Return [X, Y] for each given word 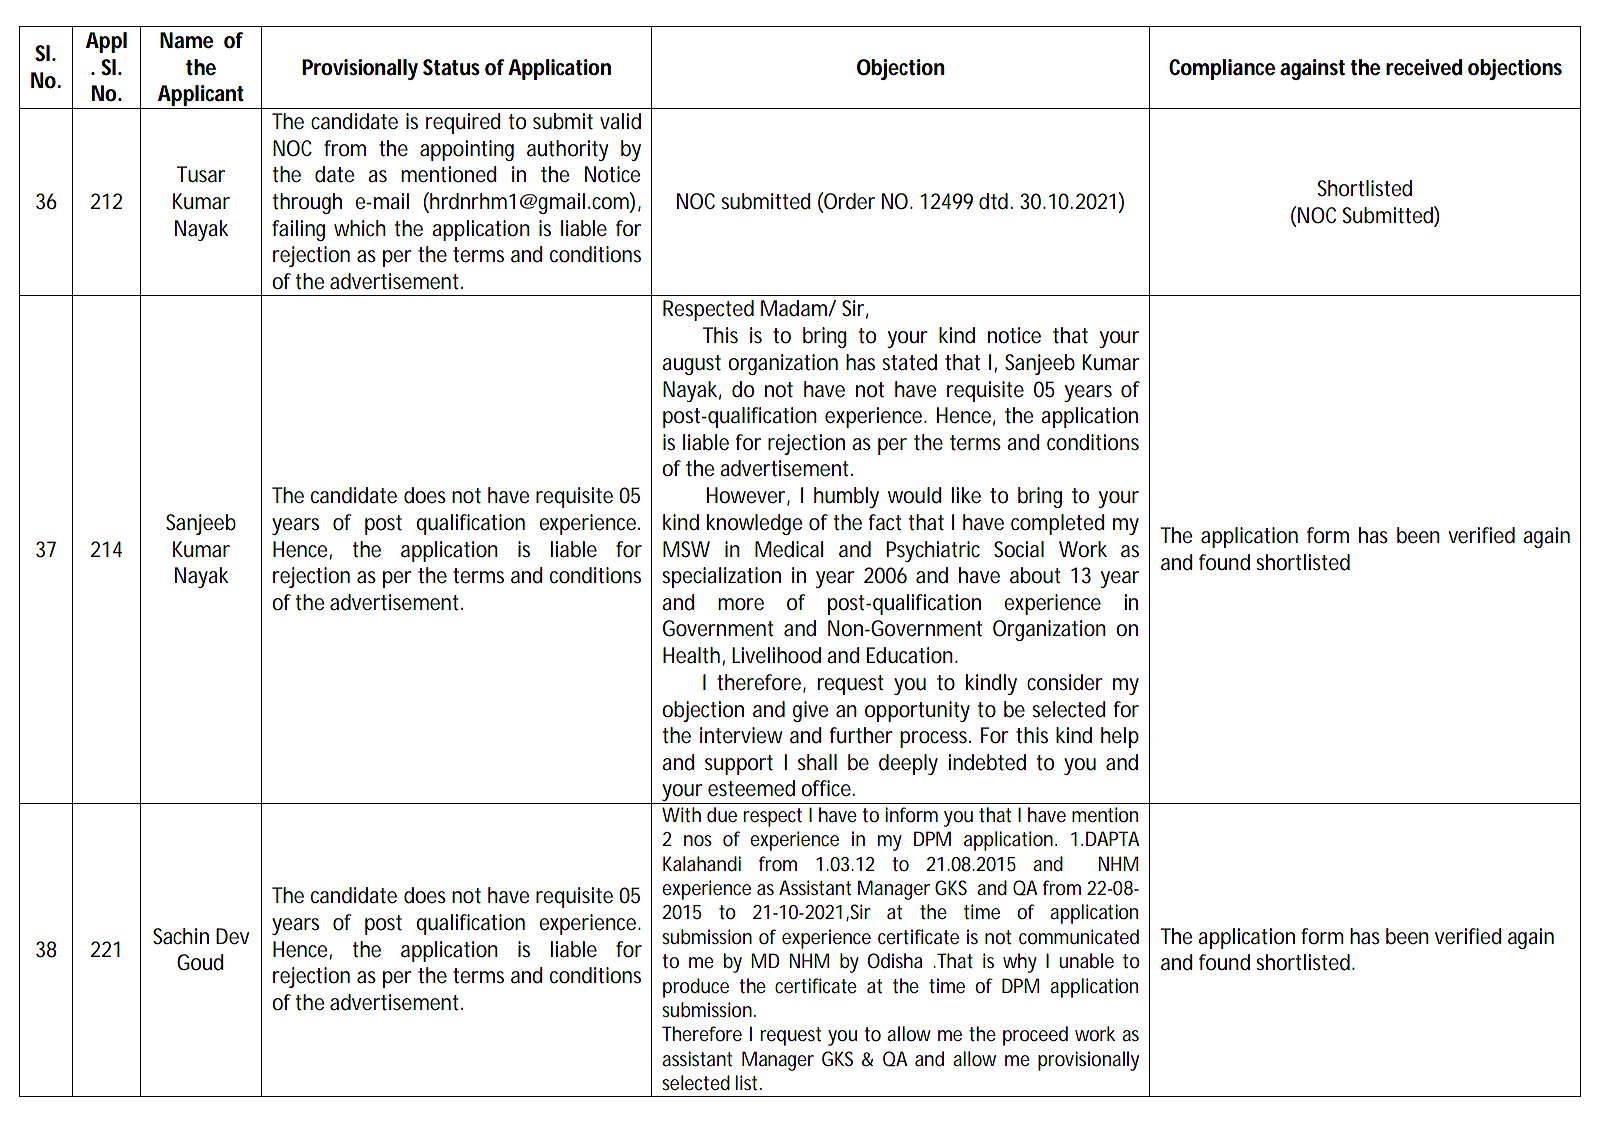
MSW [686, 549]
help [1120, 737]
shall [817, 762]
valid [620, 121]
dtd [993, 201]
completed [1058, 524]
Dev [232, 936]
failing [298, 230]
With [681, 815]
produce [696, 988]
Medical [789, 549]
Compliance [1222, 69]
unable [1086, 961]
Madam [794, 308]
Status [451, 67]
